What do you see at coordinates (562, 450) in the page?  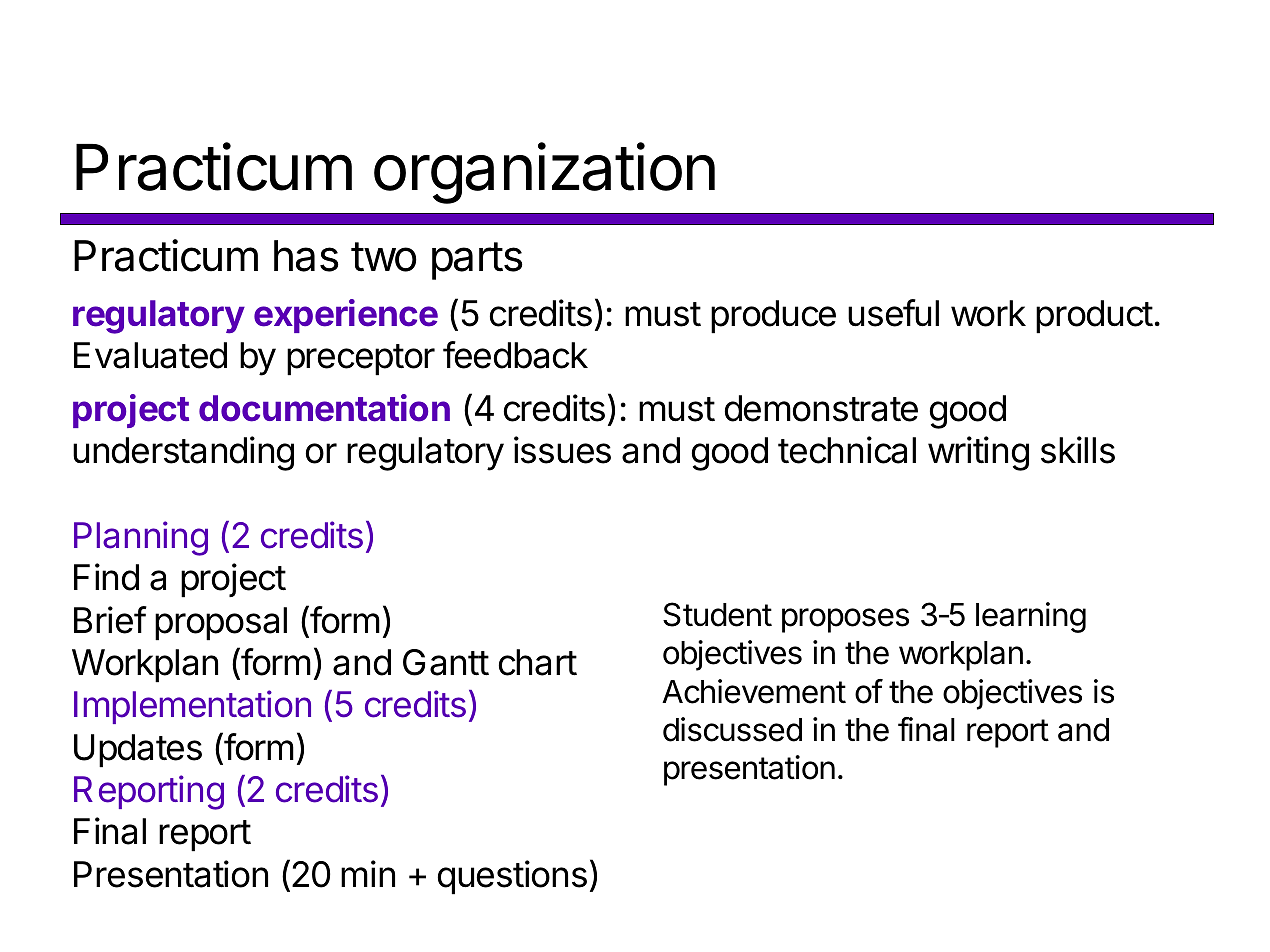 I see `issues` at bounding box center [562, 450].
